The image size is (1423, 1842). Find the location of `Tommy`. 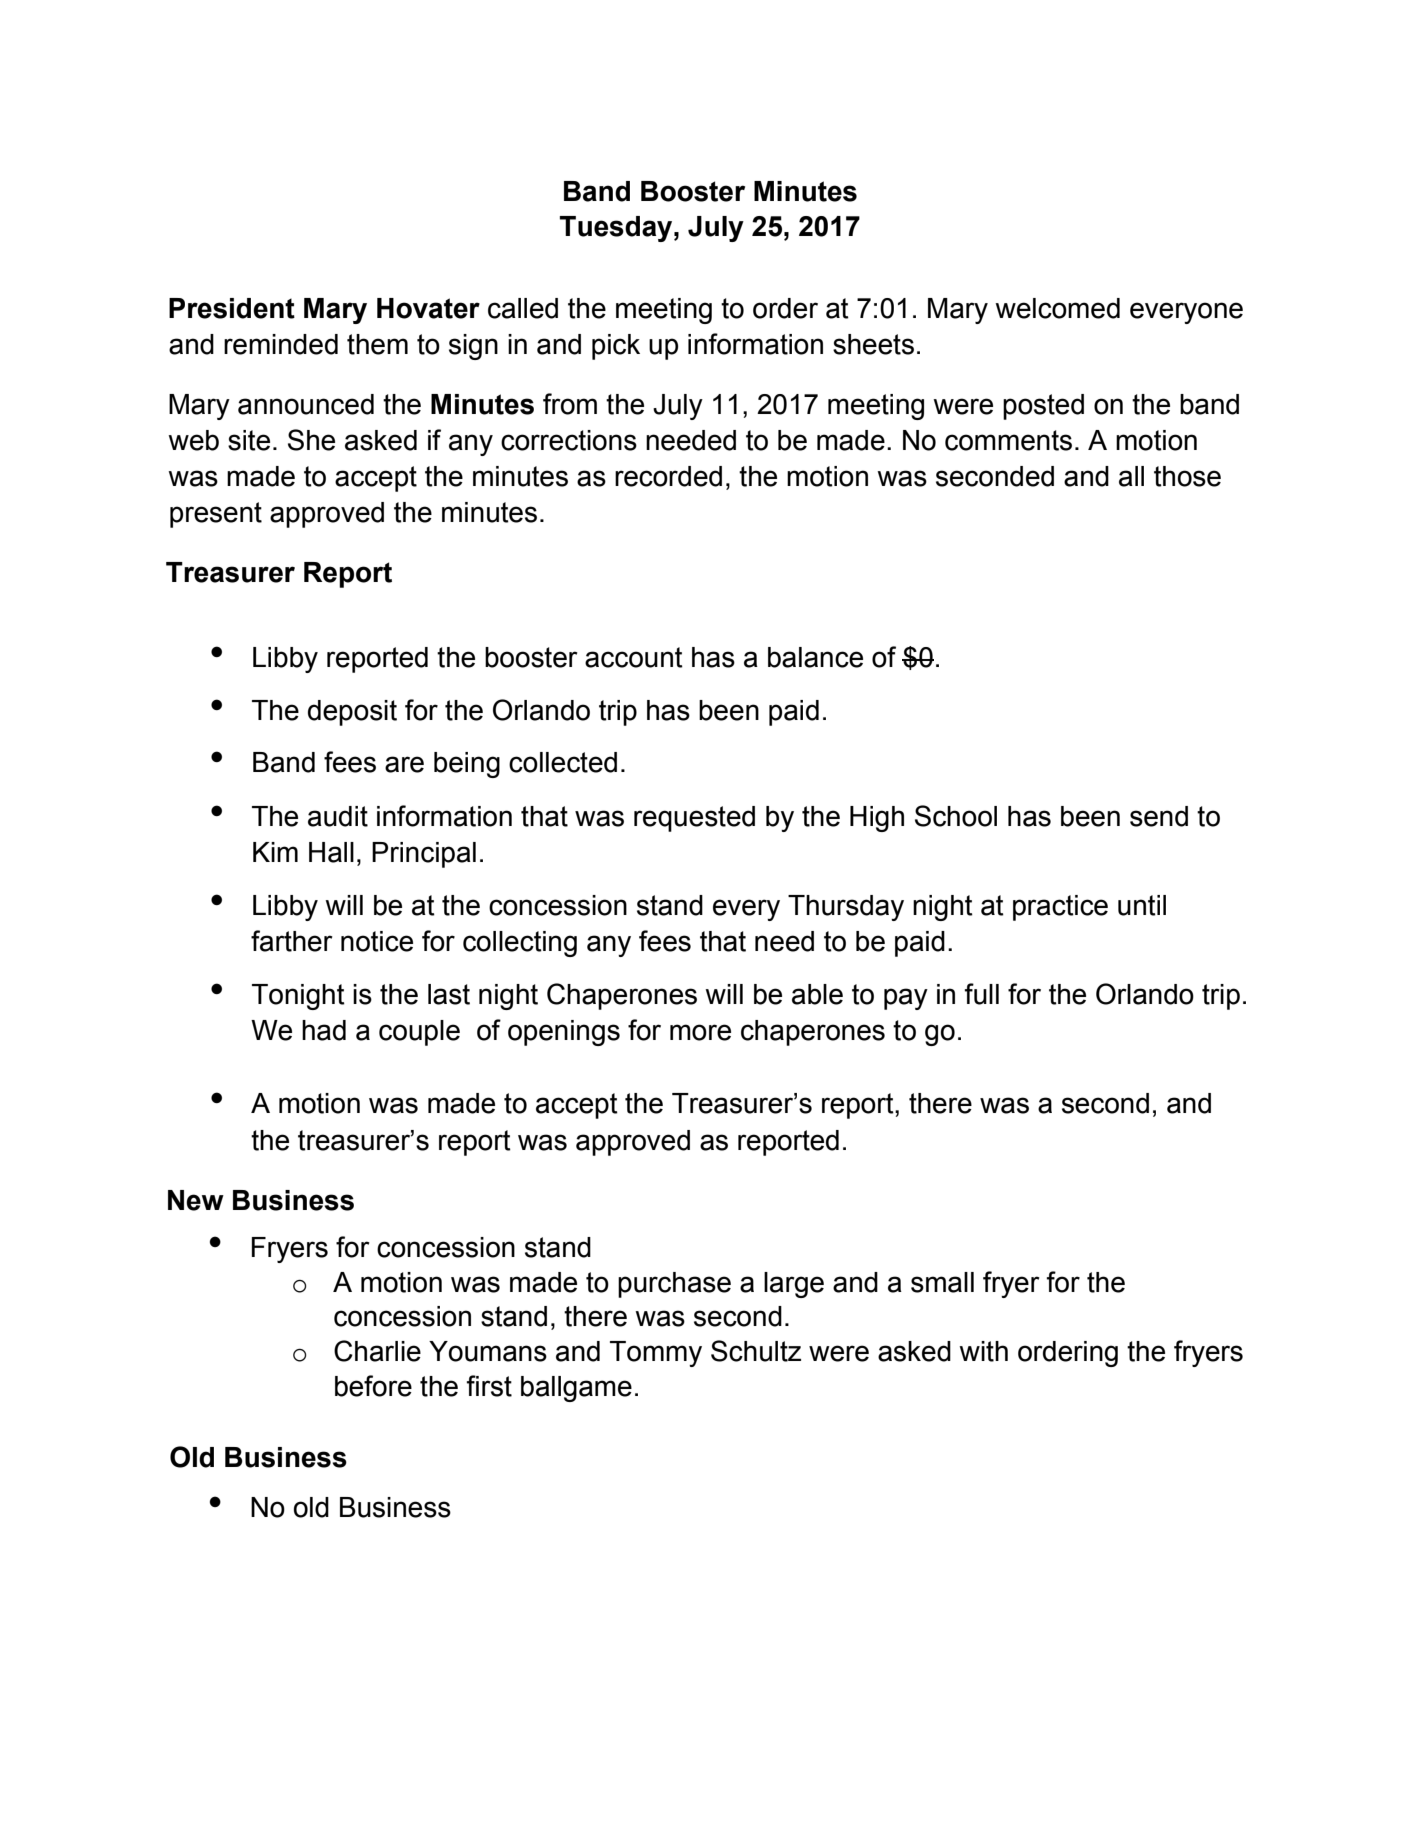

Tommy is located at coordinates (656, 1354).
